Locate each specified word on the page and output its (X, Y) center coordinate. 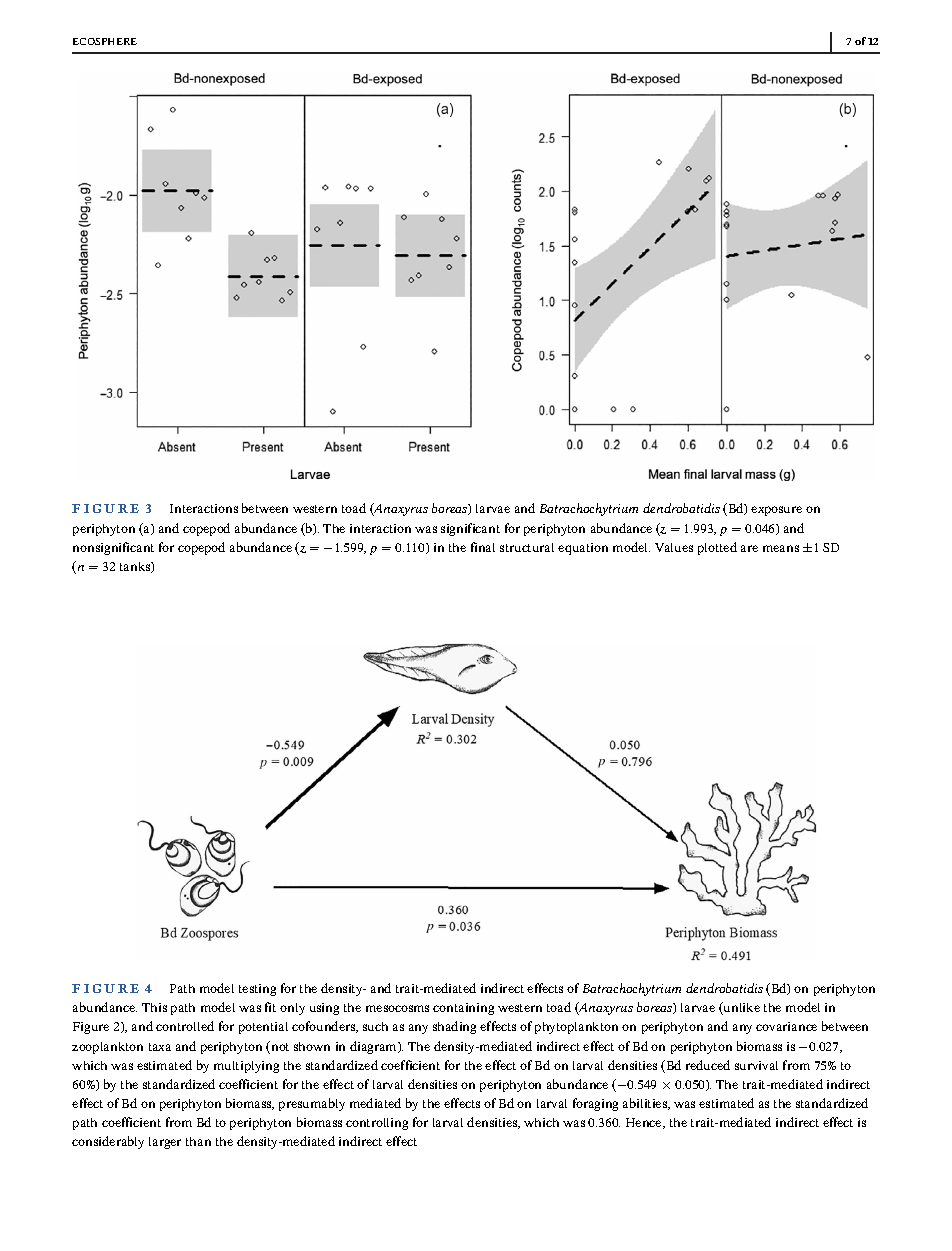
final (483, 547)
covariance (786, 1026)
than (198, 1141)
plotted (717, 548)
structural (527, 547)
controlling (377, 1124)
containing (463, 1009)
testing (257, 990)
